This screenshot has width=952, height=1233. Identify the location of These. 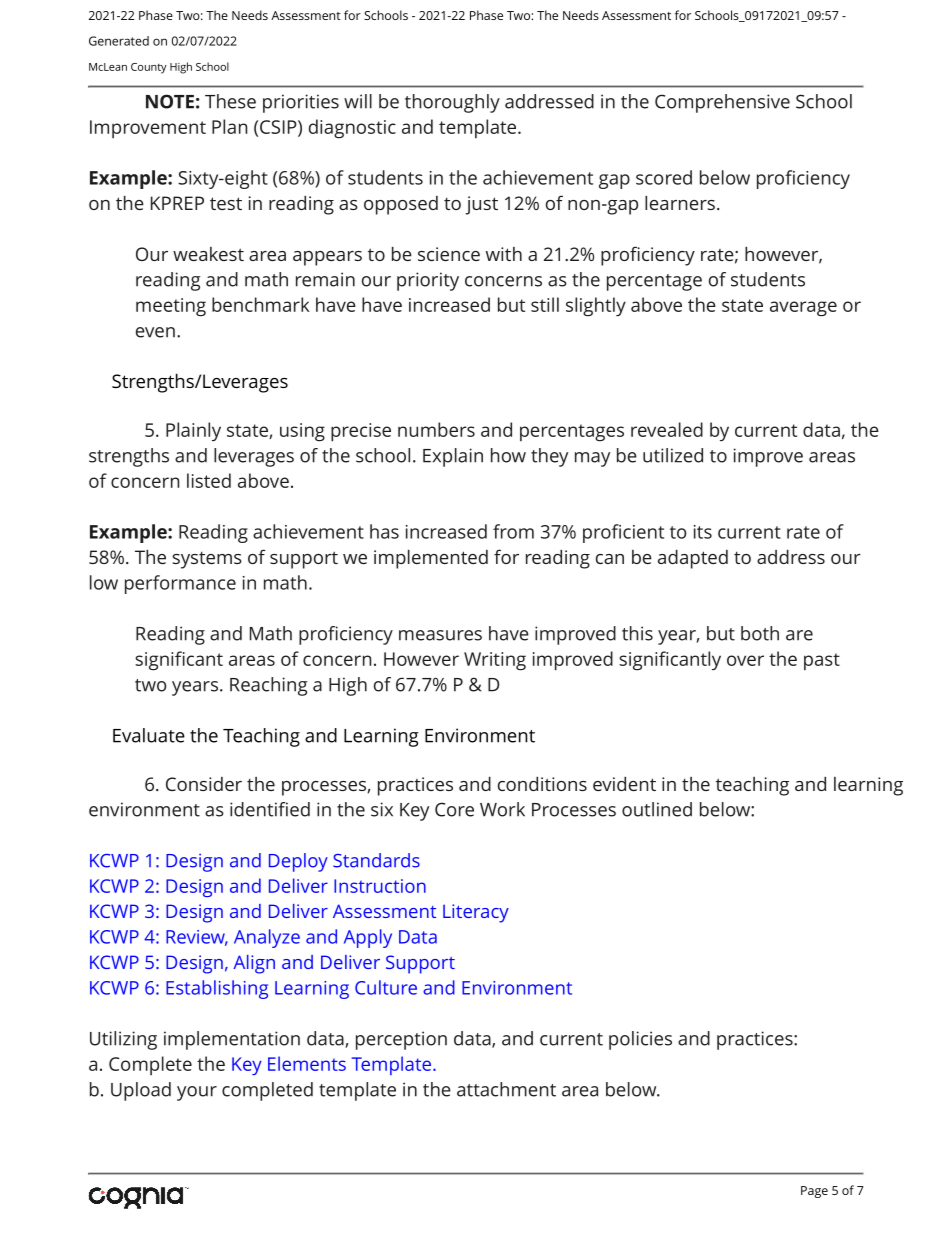
(230, 101).
